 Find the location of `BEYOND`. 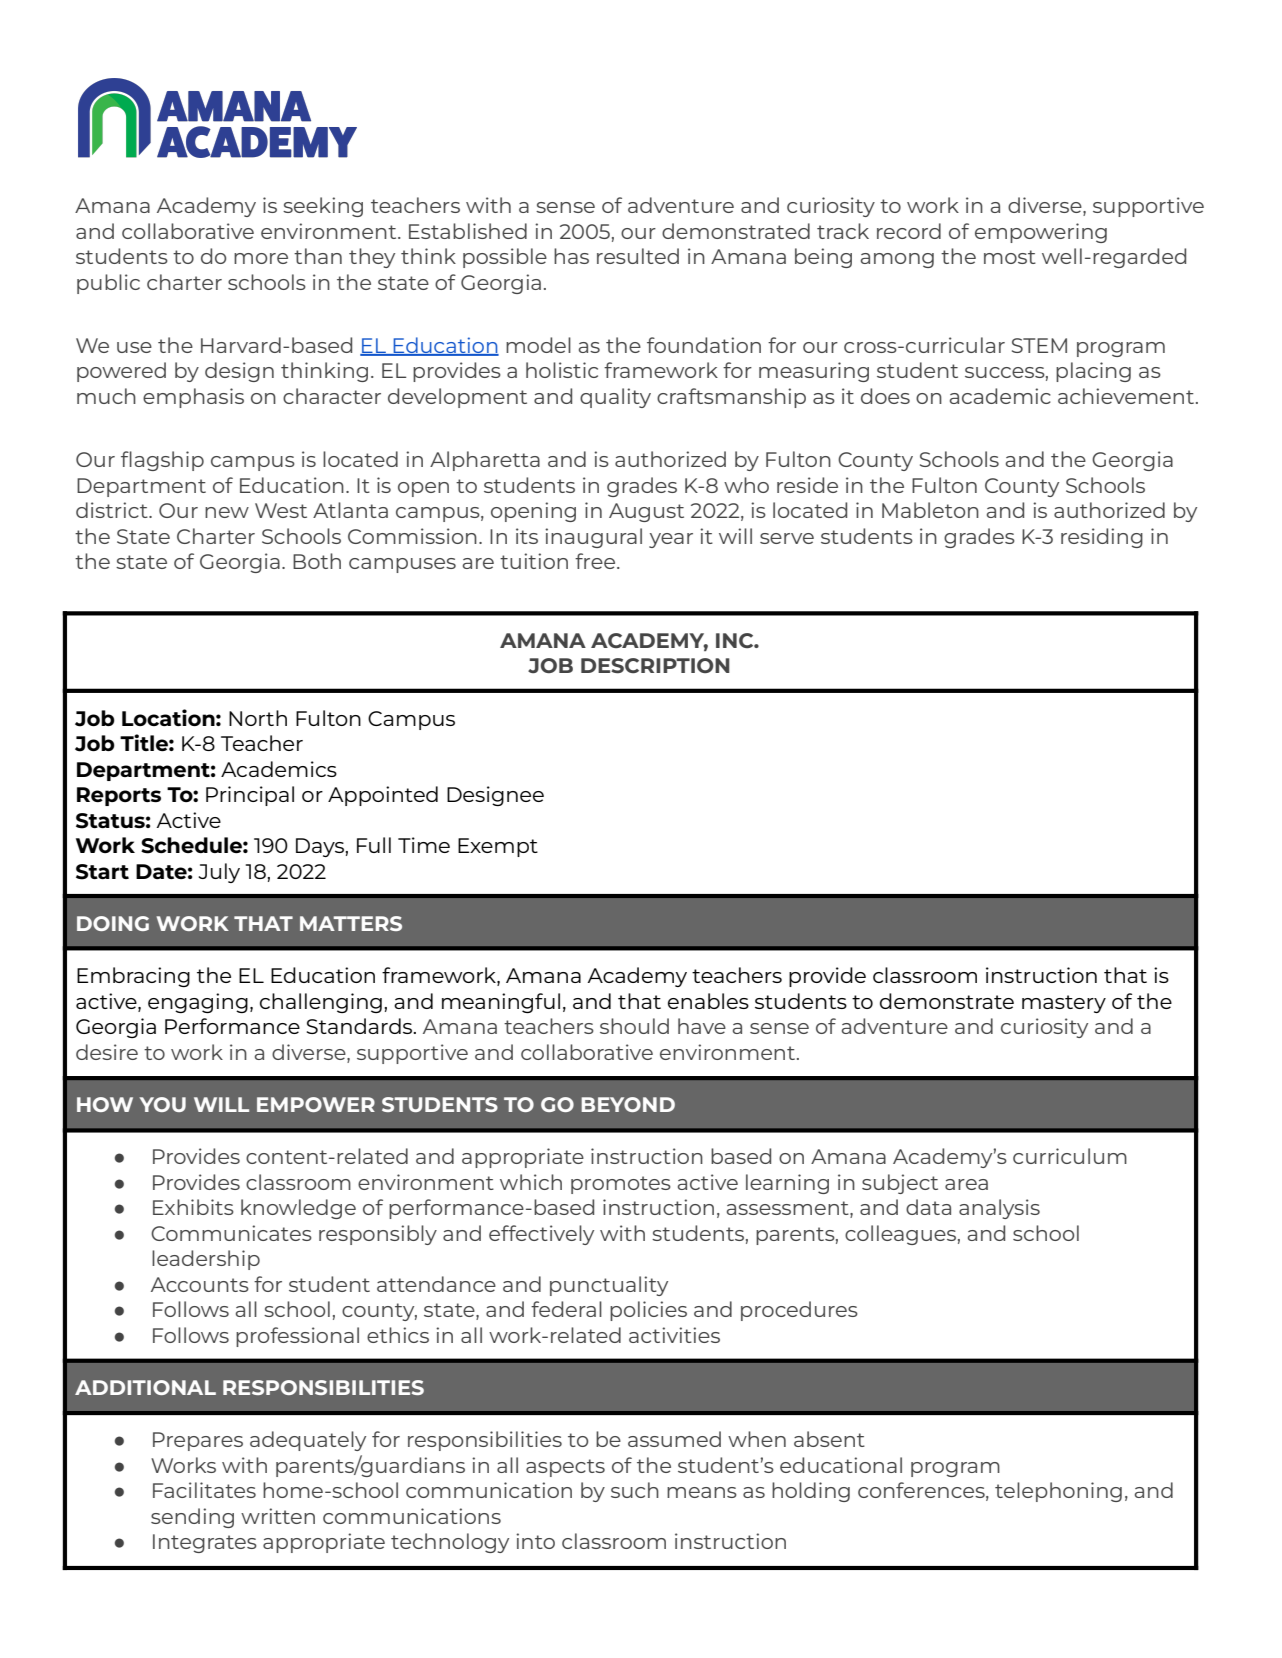

BEYOND is located at coordinates (628, 1104).
